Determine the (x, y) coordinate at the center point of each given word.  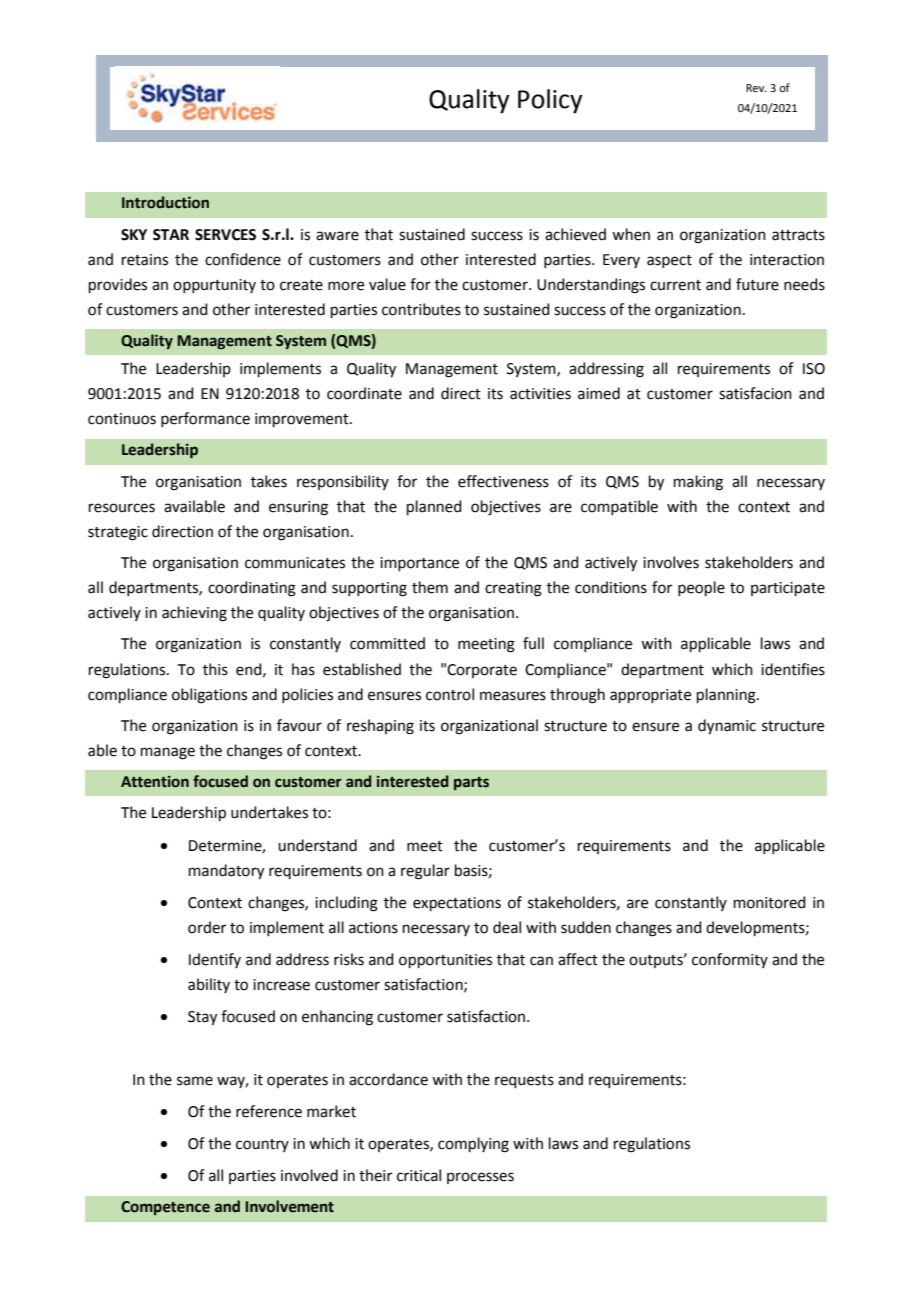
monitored (770, 902)
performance (205, 419)
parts (471, 783)
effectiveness (503, 481)
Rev (756, 88)
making (698, 483)
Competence (165, 1208)
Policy (550, 101)
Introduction (165, 202)
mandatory (226, 872)
